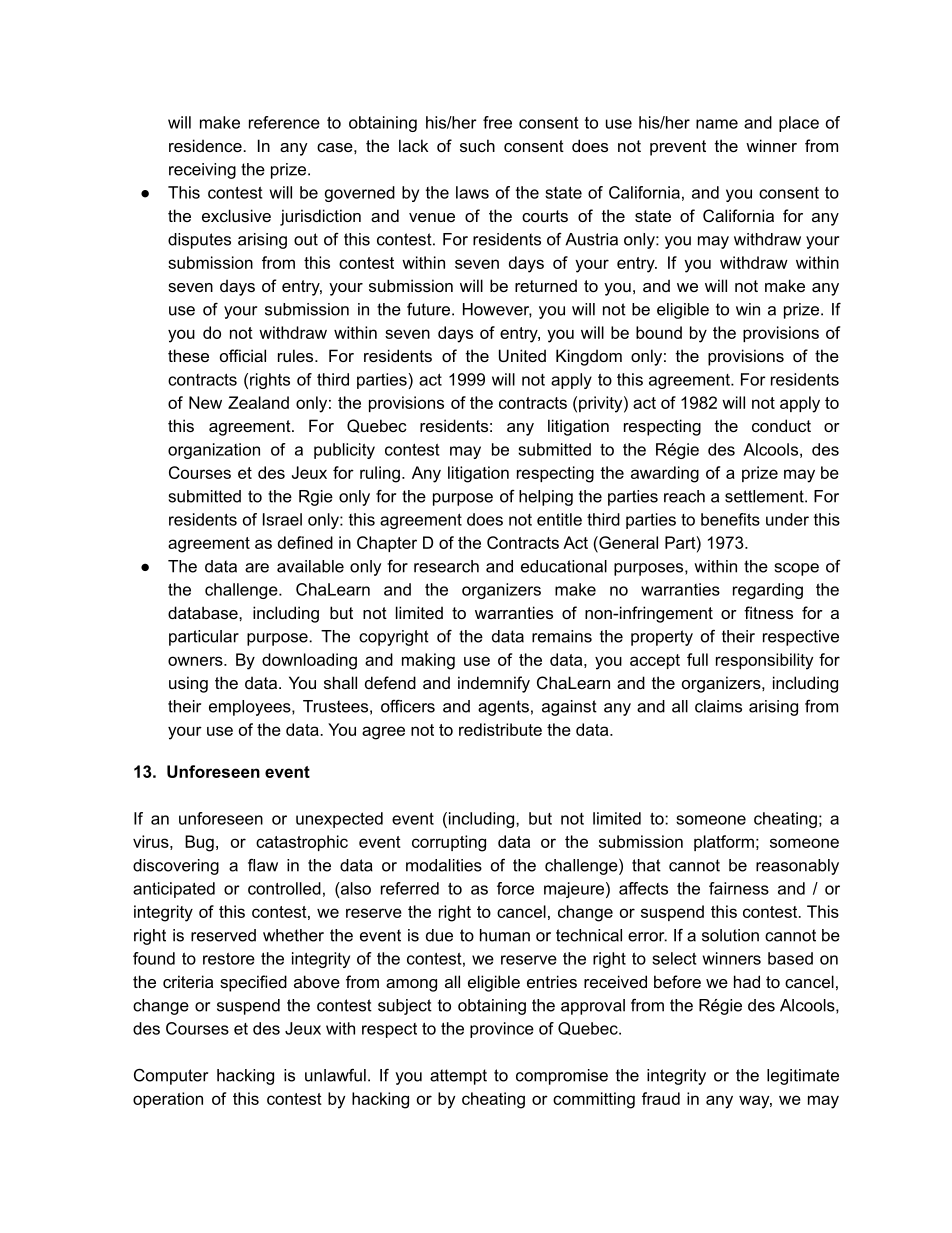 This screenshot has height=1233, width=952. Describe the element at coordinates (171, 1077) in the screenshot. I see `Computer` at that location.
